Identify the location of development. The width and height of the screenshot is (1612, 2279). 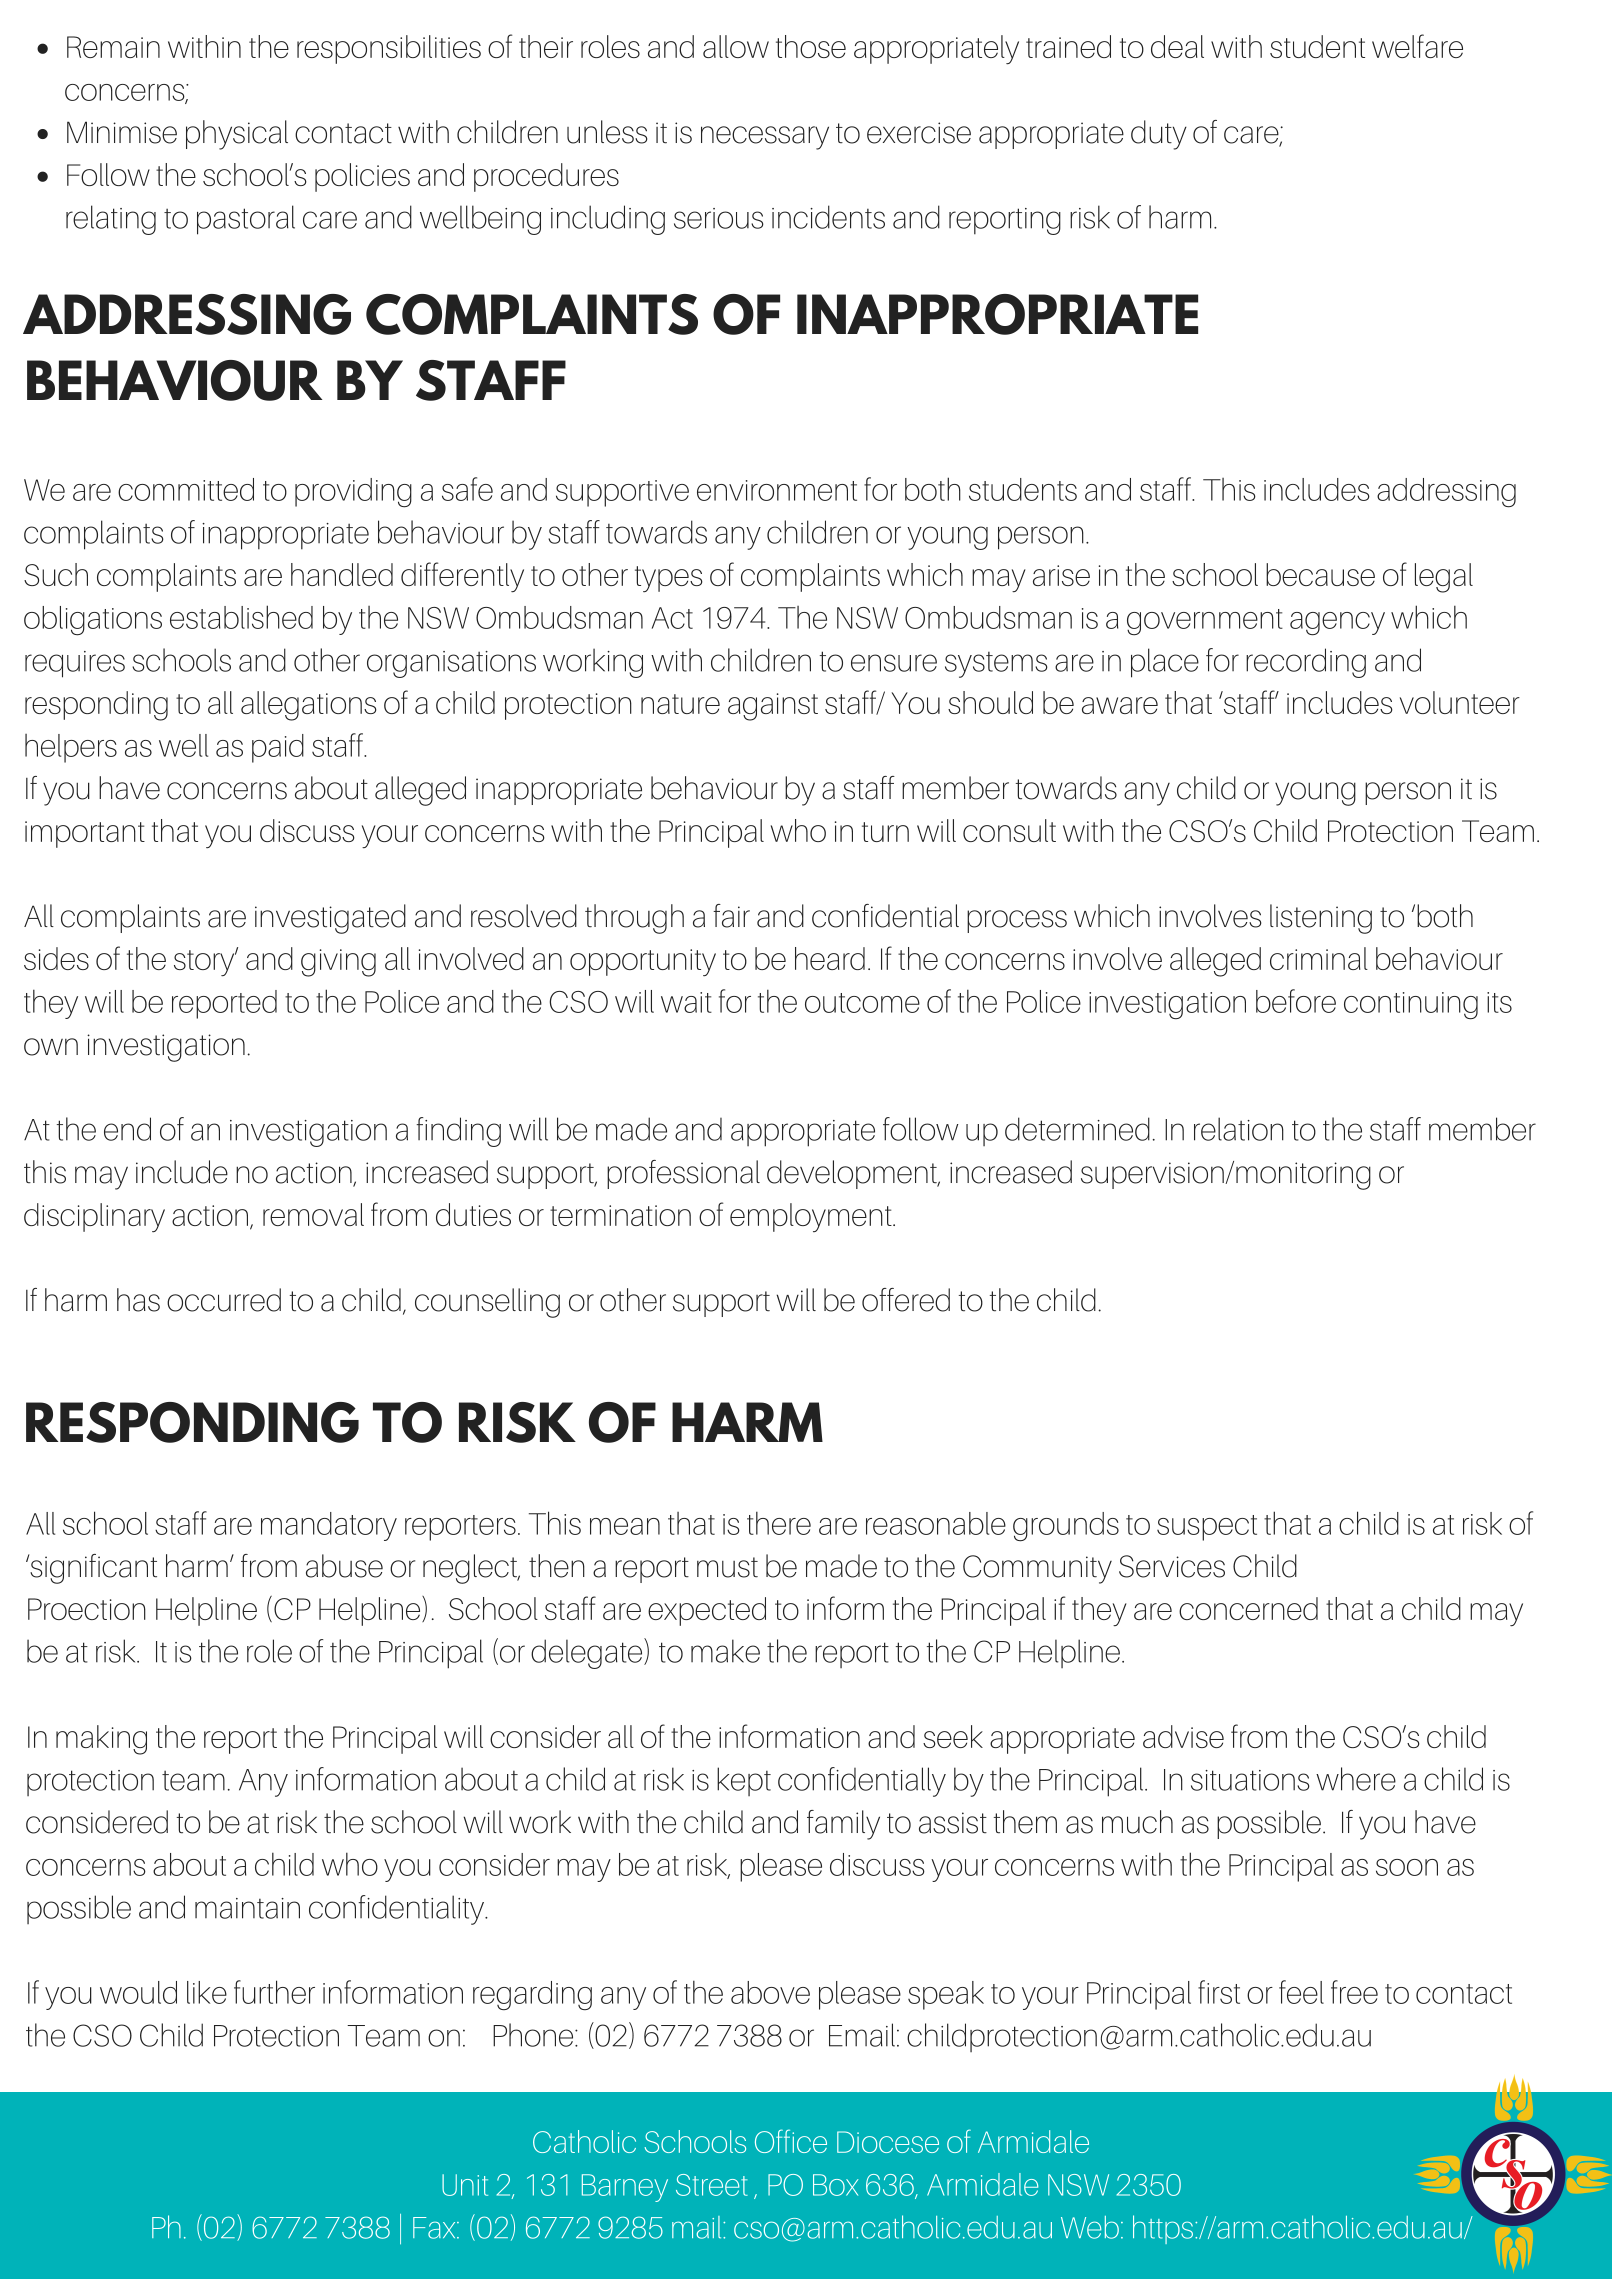
(853, 1174).
